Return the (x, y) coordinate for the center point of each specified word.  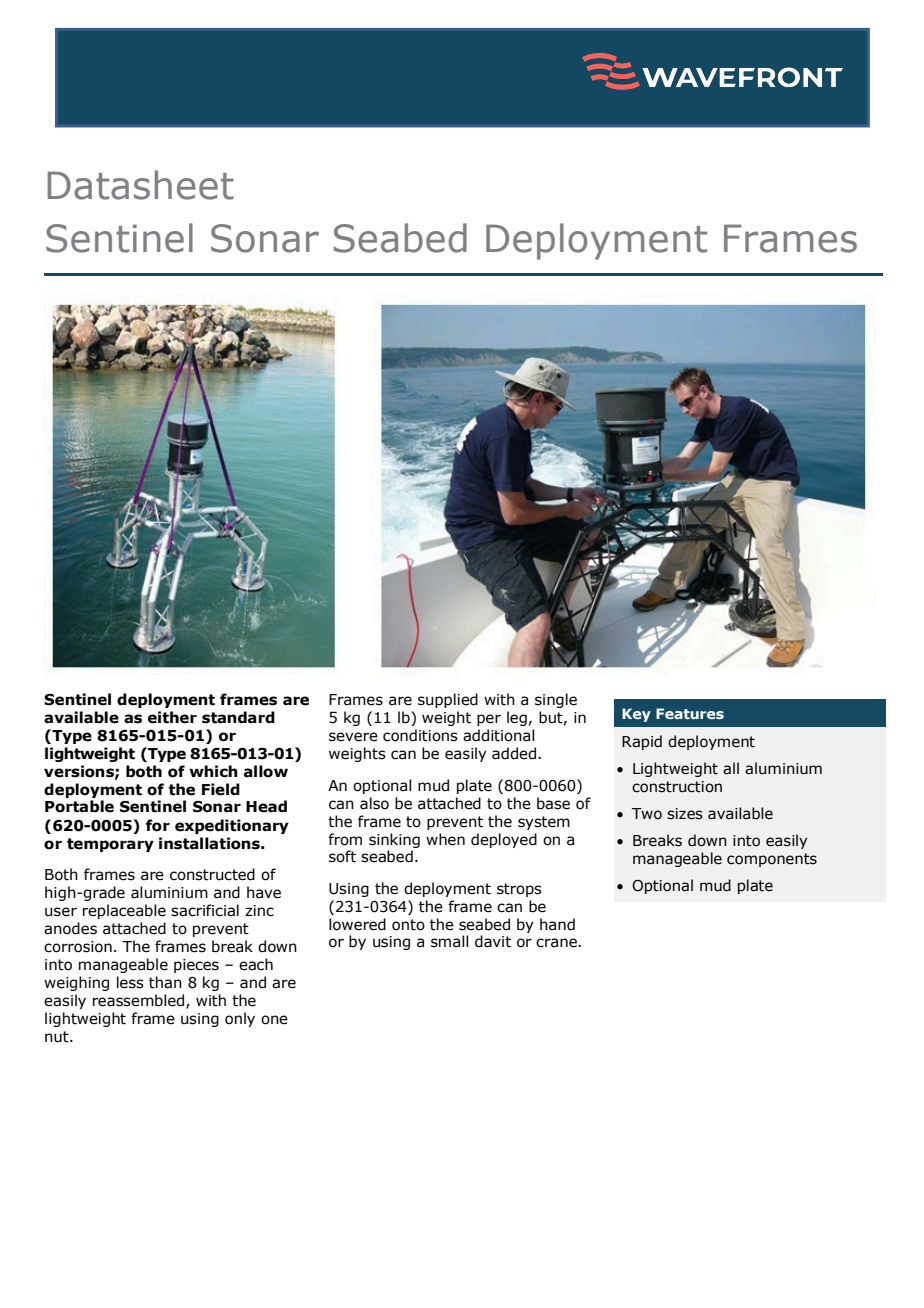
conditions (420, 735)
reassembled (140, 1001)
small (450, 941)
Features (690, 713)
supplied (448, 700)
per (489, 720)
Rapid (642, 742)
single (556, 700)
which (213, 771)
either (172, 717)
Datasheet (140, 185)
